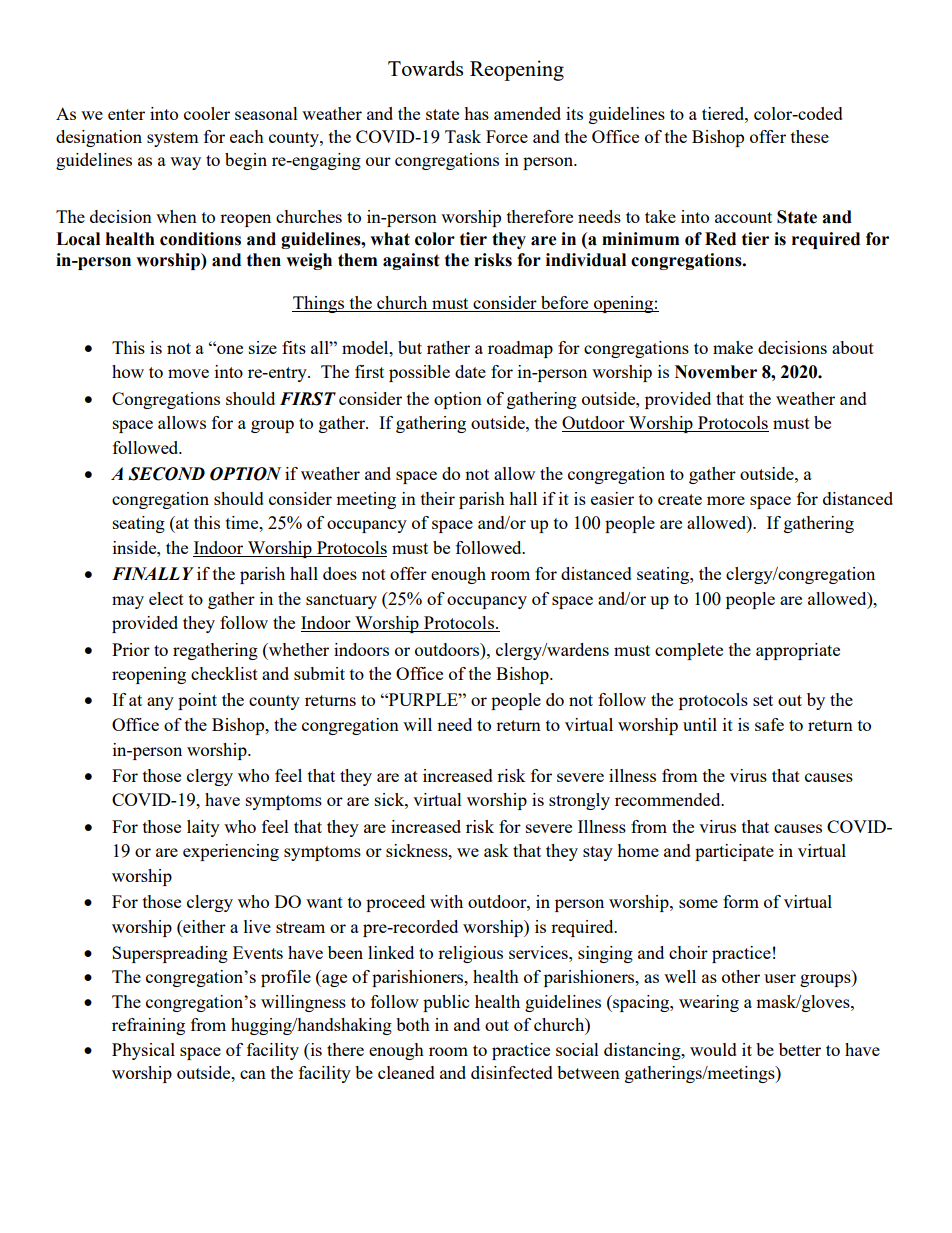 The width and height of the screenshot is (952, 1233). I want to click on has, so click(476, 113).
